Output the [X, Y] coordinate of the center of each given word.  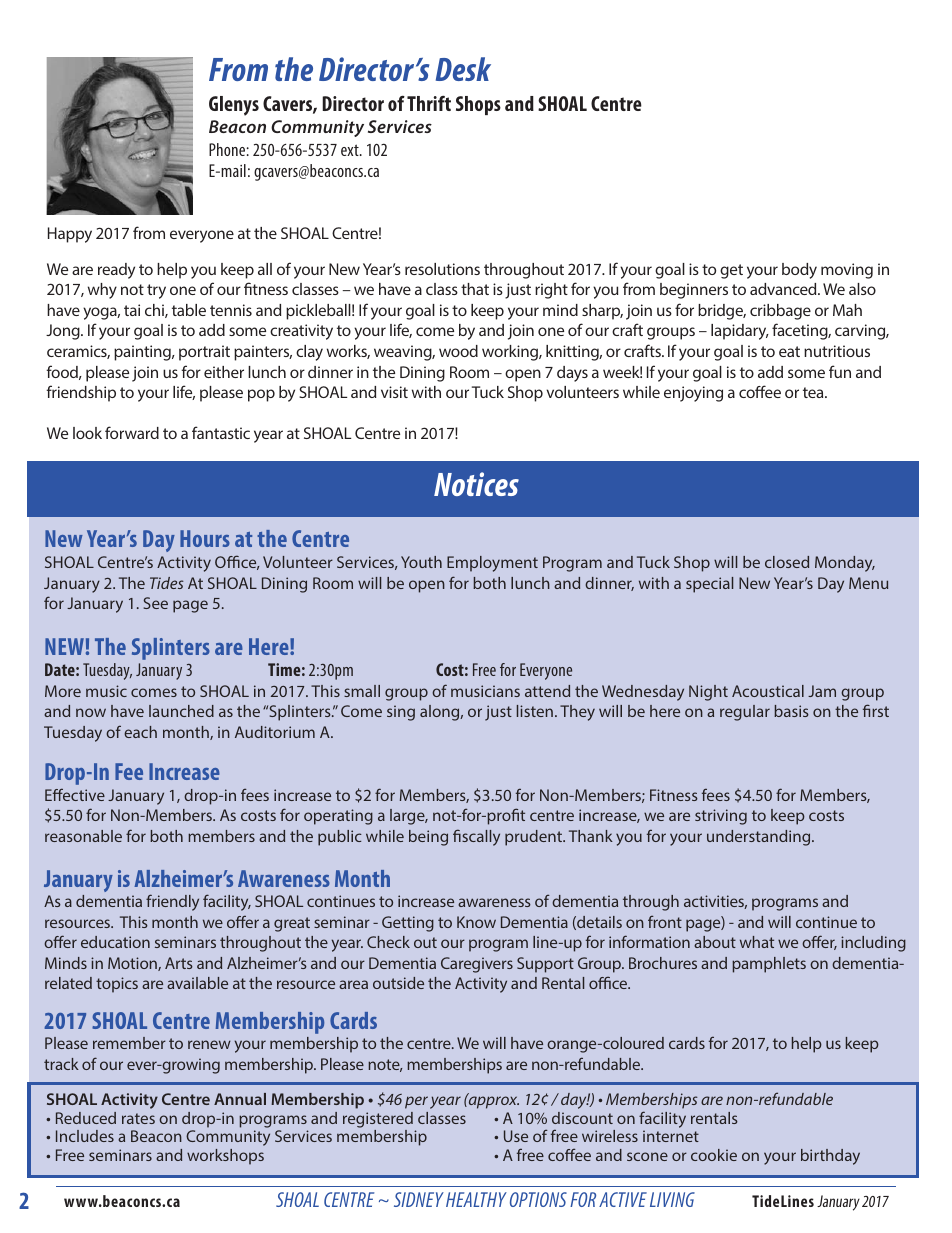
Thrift [429, 103]
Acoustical [768, 691]
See [156, 603]
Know [476, 922]
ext [351, 150]
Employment [492, 564]
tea [814, 392]
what [757, 942]
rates [138, 1118]
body [799, 271]
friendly [172, 902]
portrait [204, 353]
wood [458, 351]
